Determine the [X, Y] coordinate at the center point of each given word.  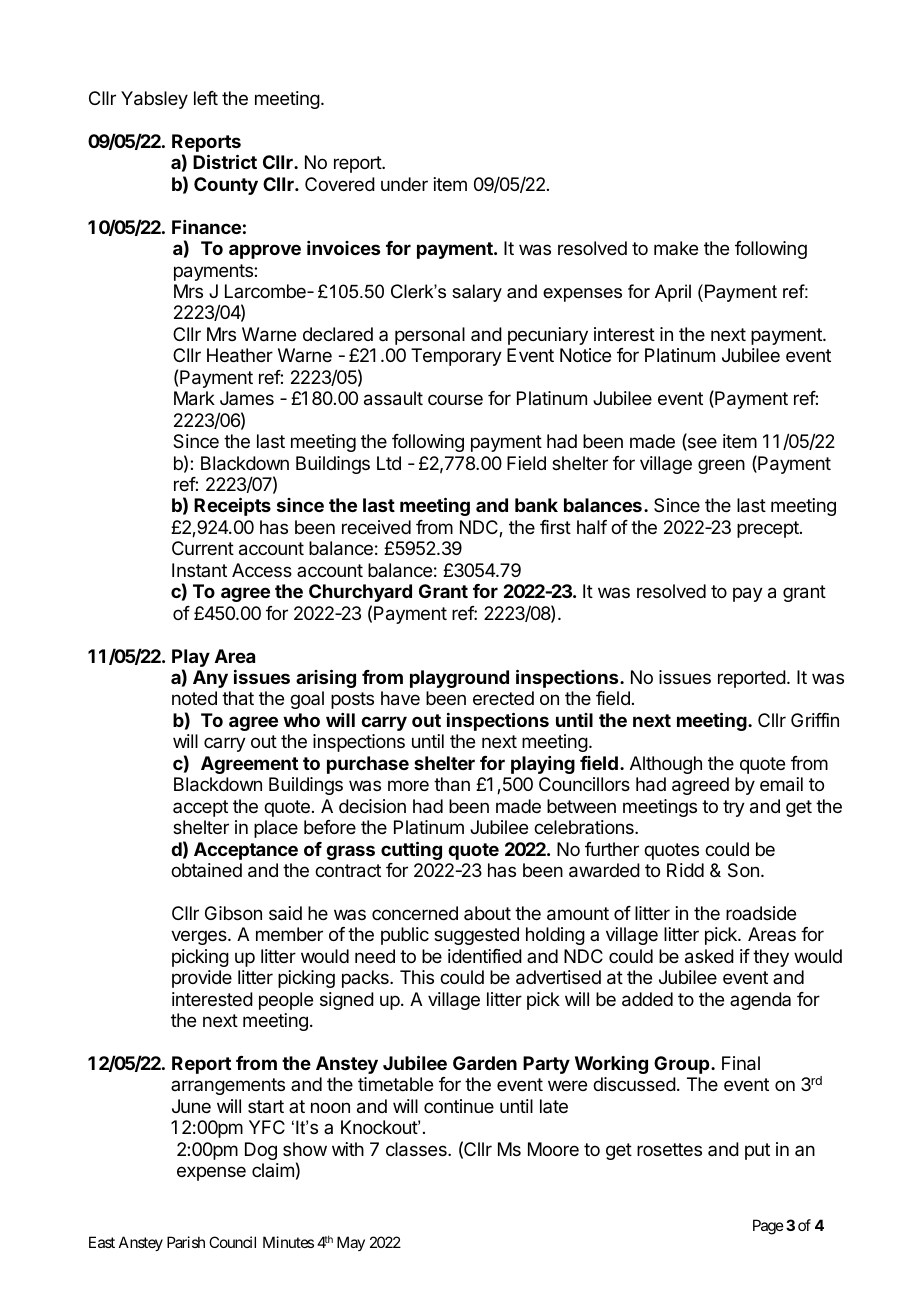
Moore [553, 1149]
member [289, 934]
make [676, 248]
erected [503, 698]
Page [768, 1227]
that [238, 698]
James [247, 398]
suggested [476, 936]
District [225, 161]
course [455, 399]
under [404, 184]
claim [273, 1170]
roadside [761, 913]
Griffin [815, 720]
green [721, 466]
